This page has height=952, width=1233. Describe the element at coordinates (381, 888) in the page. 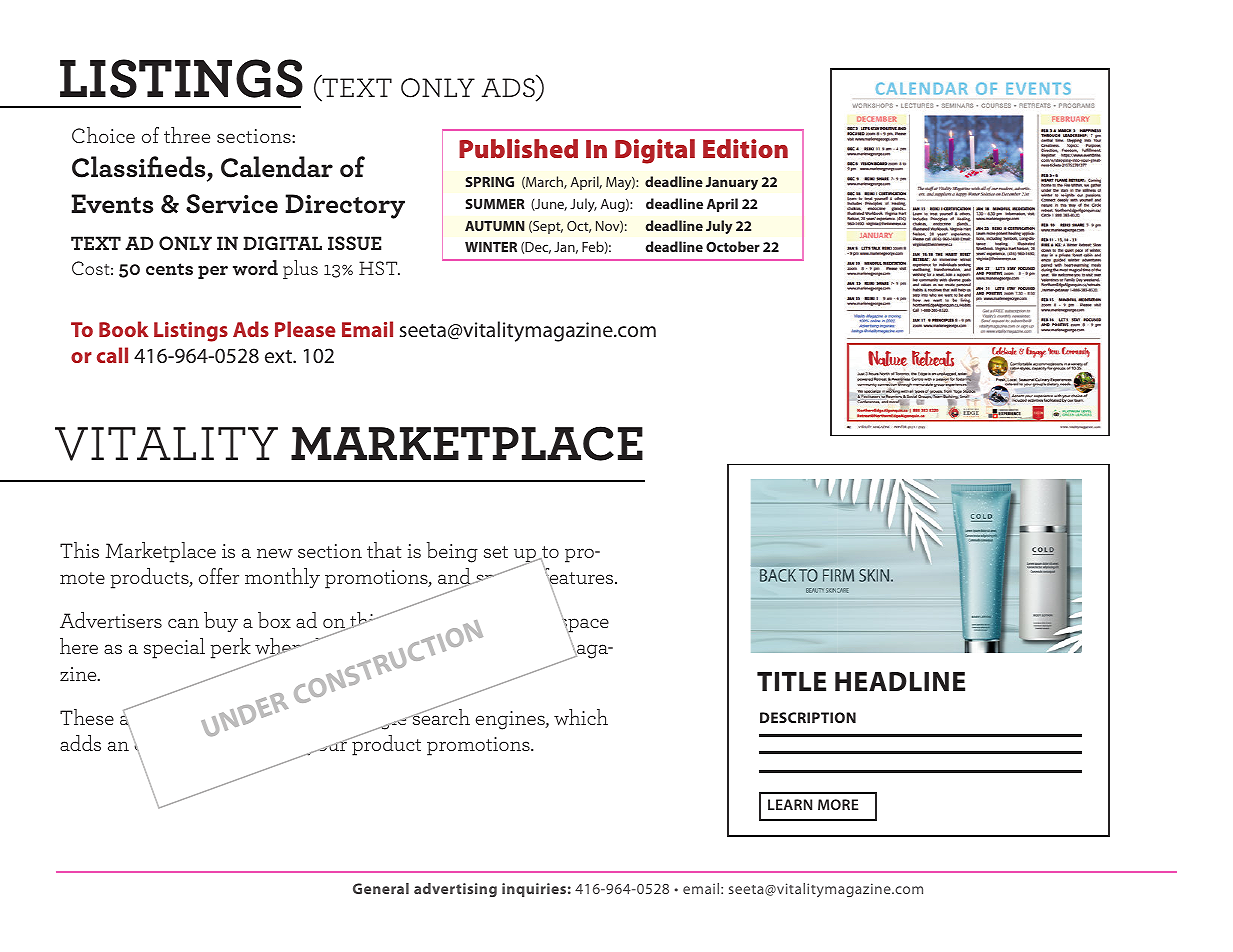

I see `General` at that location.
